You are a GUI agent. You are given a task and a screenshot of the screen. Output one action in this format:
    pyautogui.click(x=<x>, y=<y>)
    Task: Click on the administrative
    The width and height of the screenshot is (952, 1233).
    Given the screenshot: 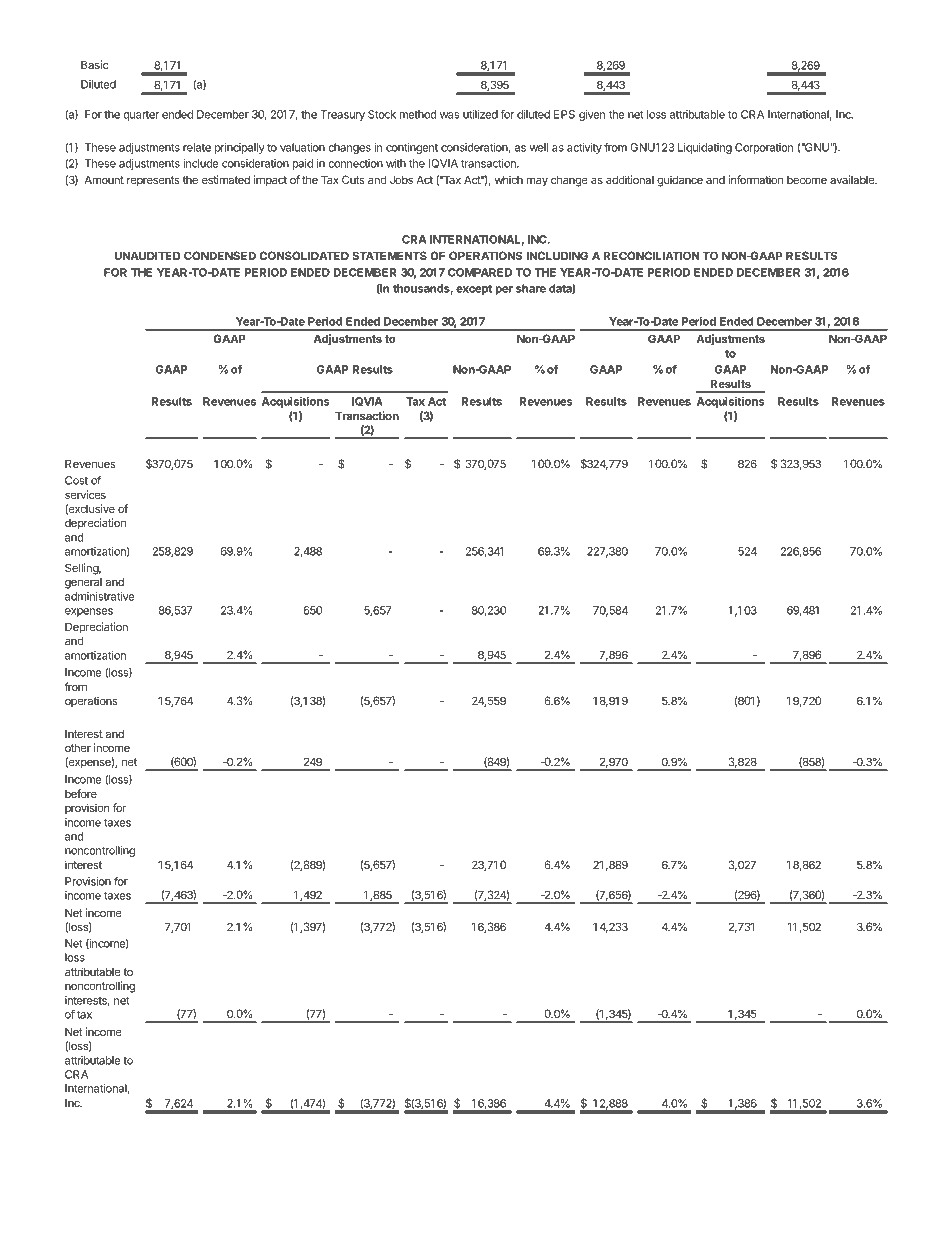 What is the action you would take?
    pyautogui.click(x=100, y=596)
